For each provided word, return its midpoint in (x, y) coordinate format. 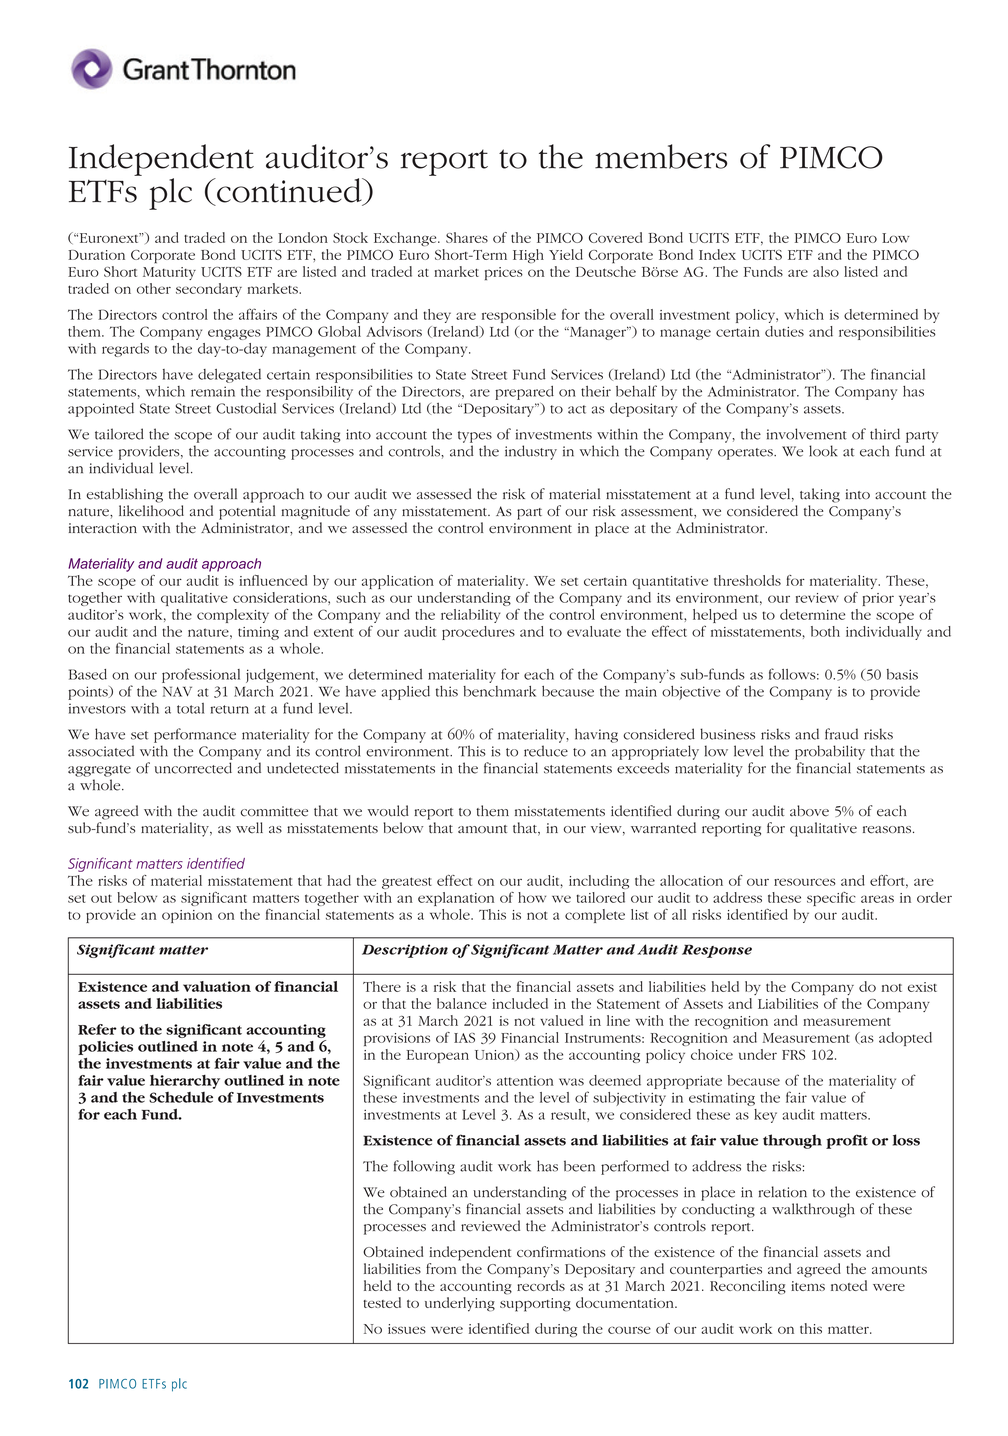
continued (289, 191)
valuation (217, 986)
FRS (793, 1055)
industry (531, 452)
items (808, 1286)
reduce (546, 751)
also (826, 271)
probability (830, 752)
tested (382, 1302)
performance (195, 735)
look (823, 451)
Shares (467, 237)
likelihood (151, 511)
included (520, 1003)
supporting (535, 1305)
